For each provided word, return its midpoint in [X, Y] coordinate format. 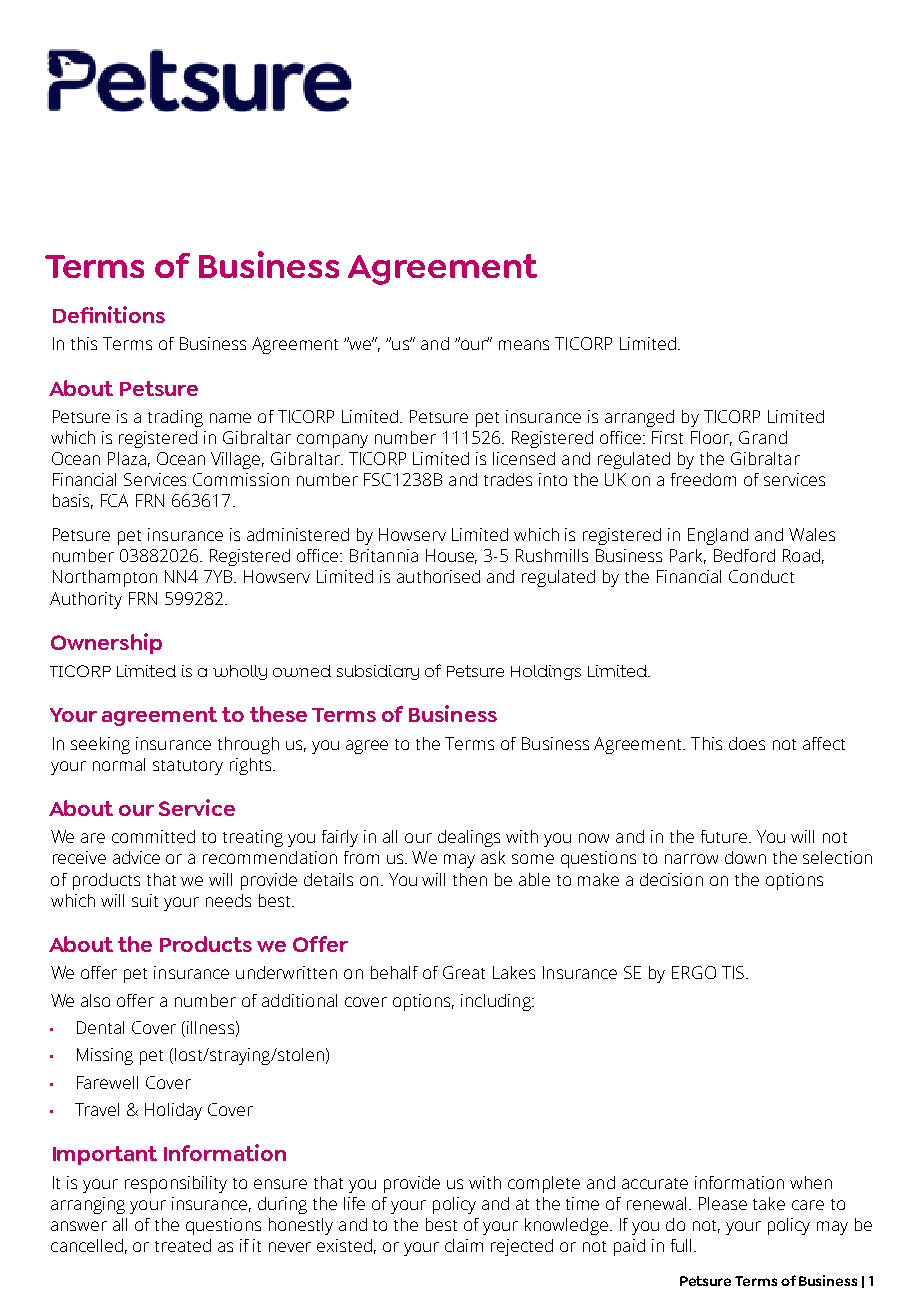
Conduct [761, 576]
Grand [763, 437]
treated [183, 1245]
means [524, 345]
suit [145, 900]
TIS [734, 972]
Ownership [106, 643]
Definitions [109, 314]
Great [464, 972]
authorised [438, 576]
